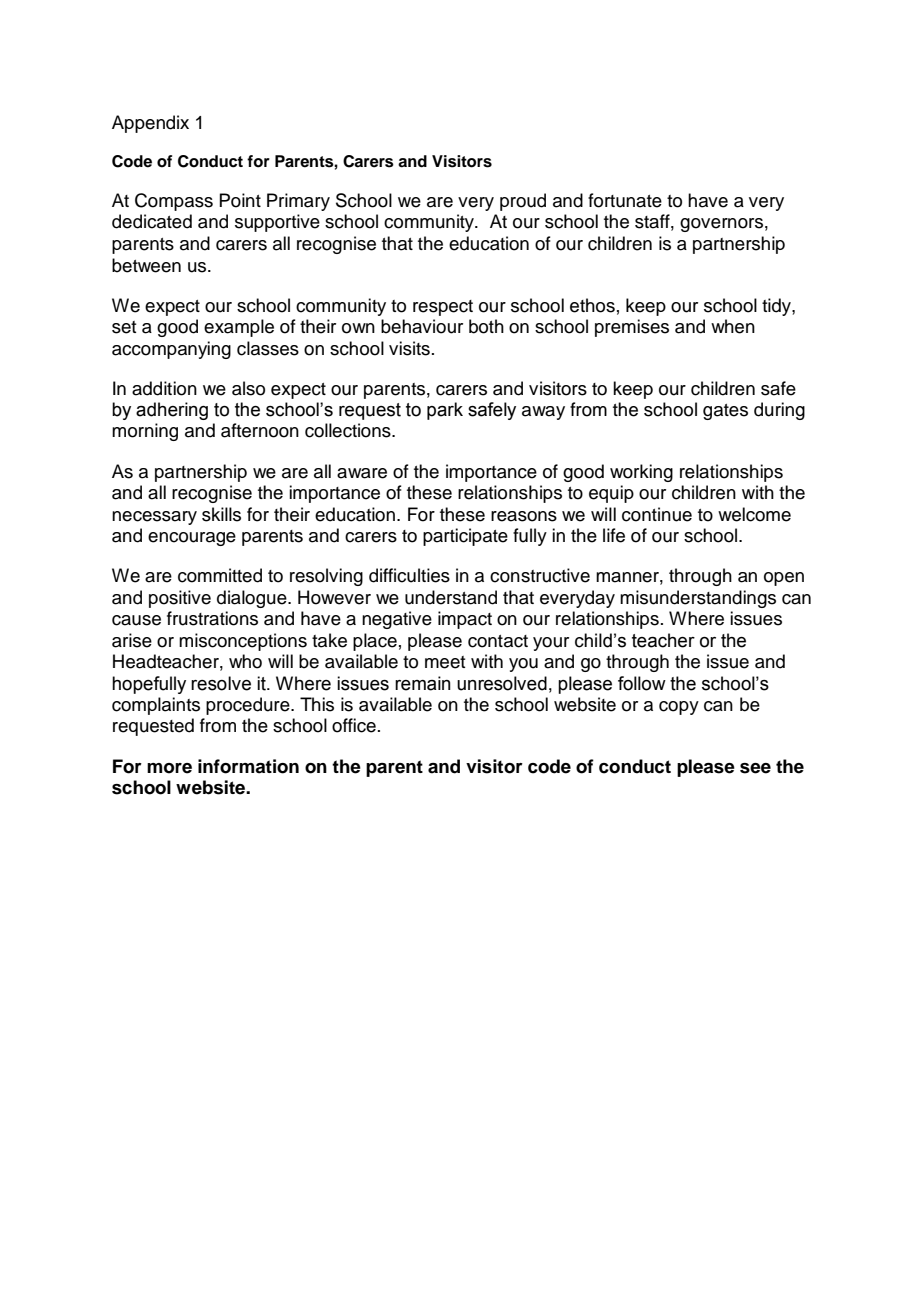 The image size is (924, 1308). I want to click on more, so click(169, 768).
